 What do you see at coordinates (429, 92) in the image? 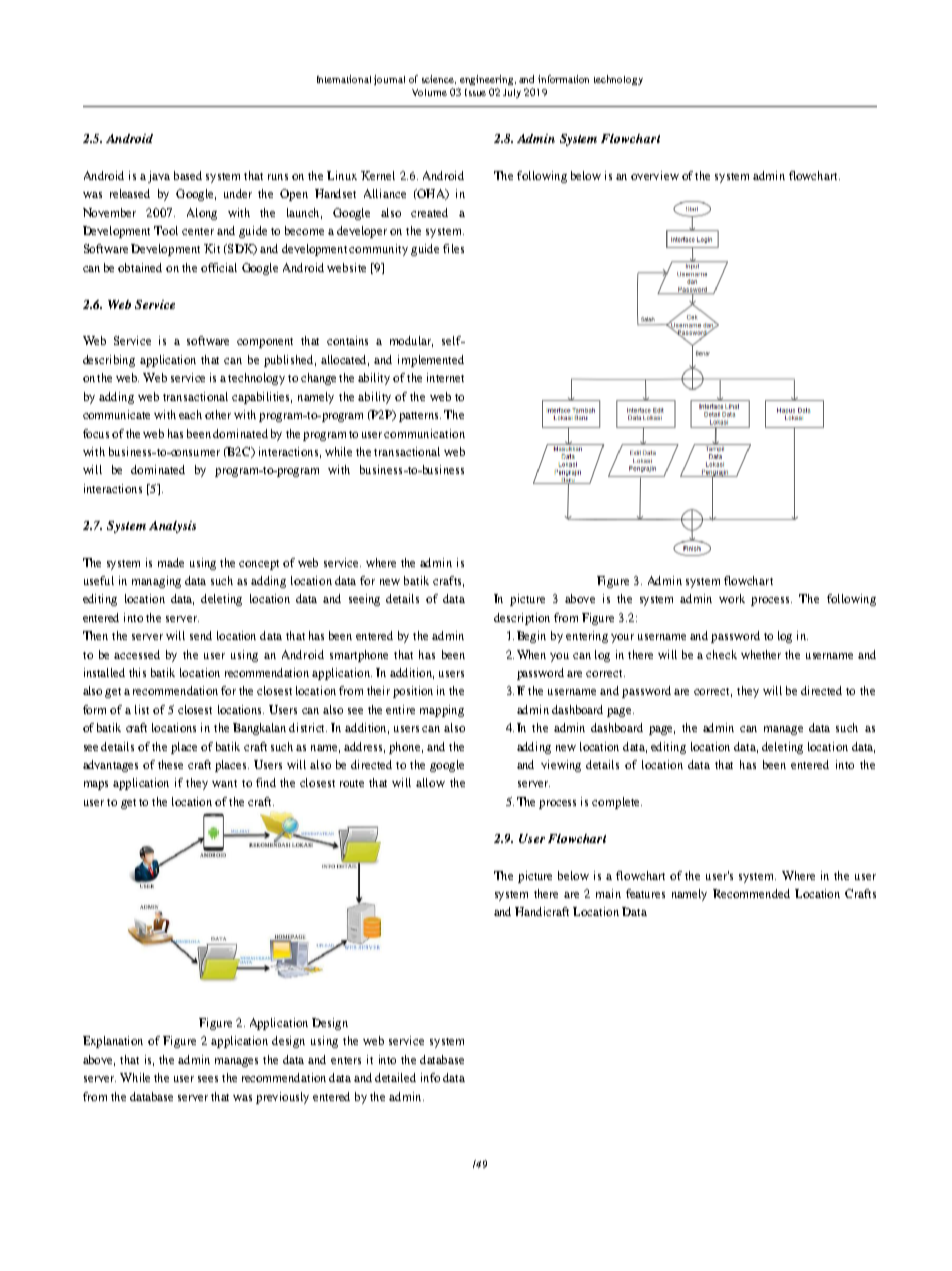
I see `Volume` at bounding box center [429, 92].
